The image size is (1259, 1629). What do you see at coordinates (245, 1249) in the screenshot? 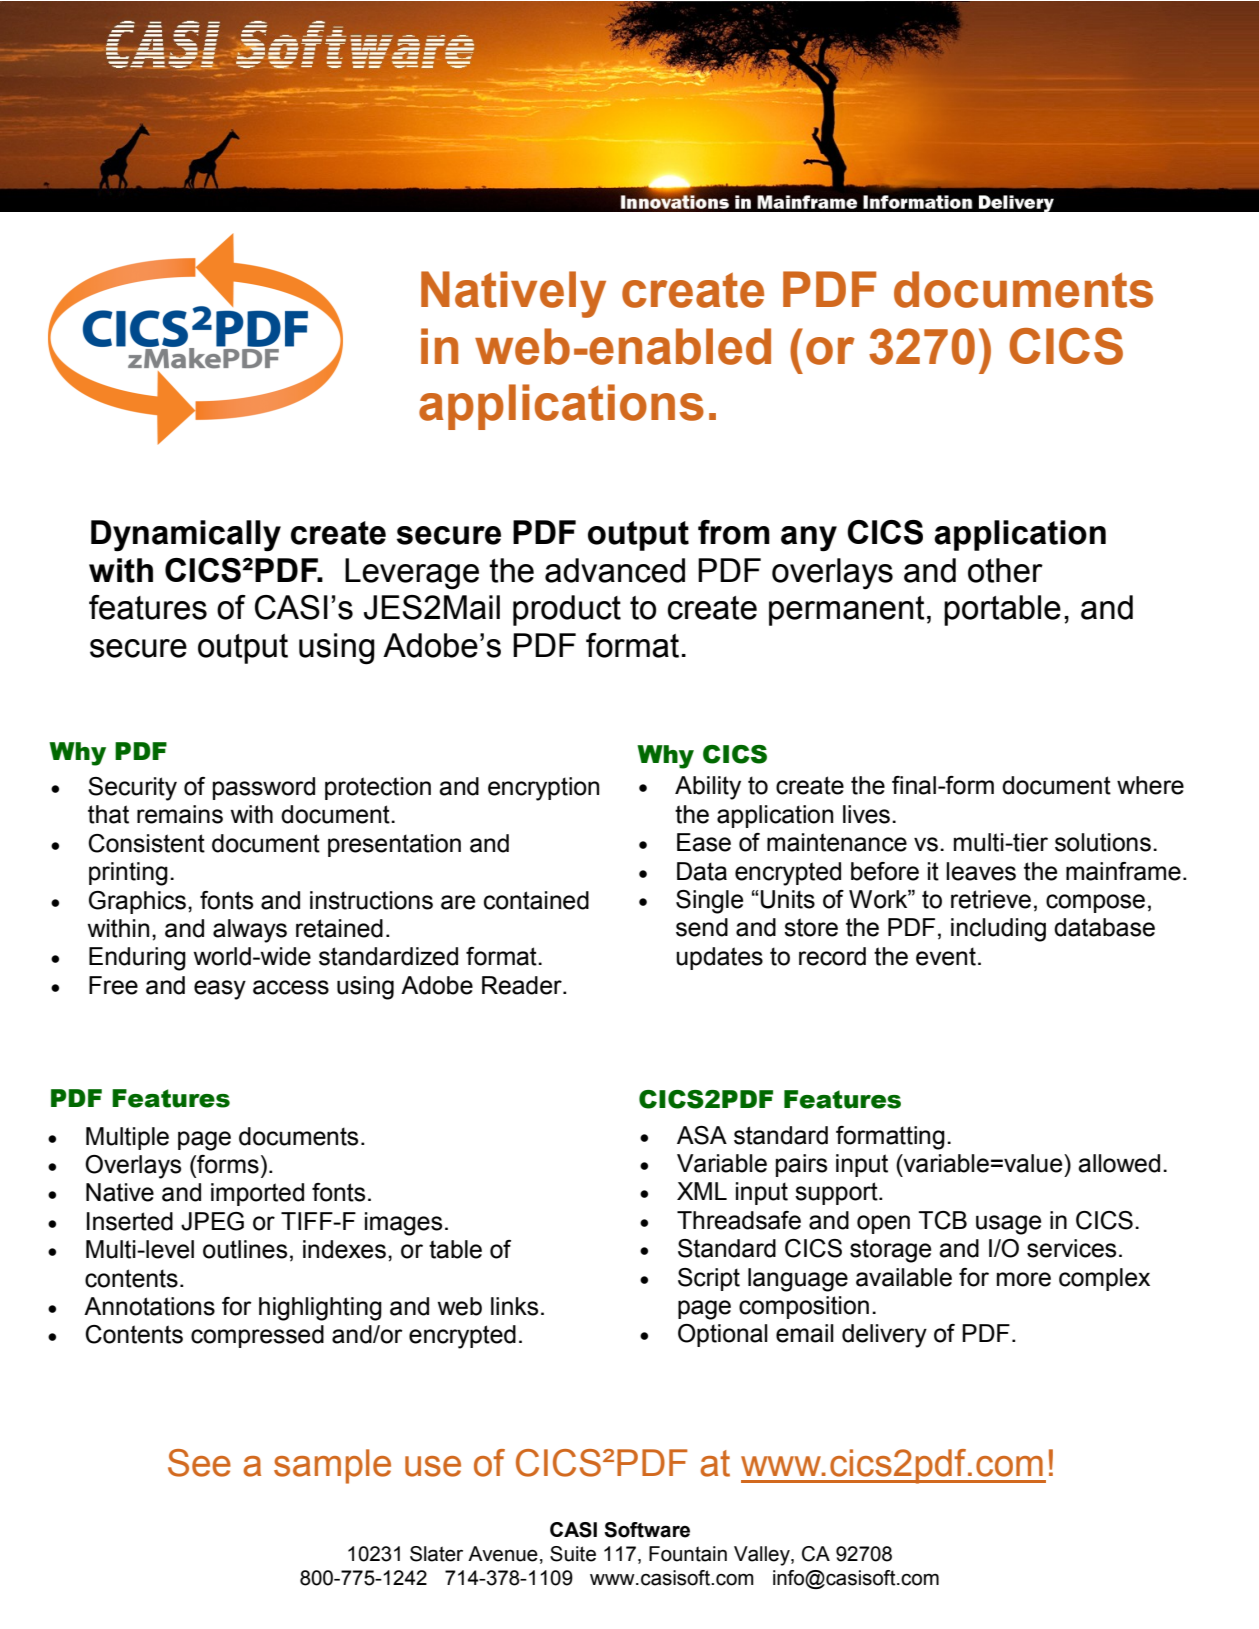
I see `outlines` at bounding box center [245, 1249].
